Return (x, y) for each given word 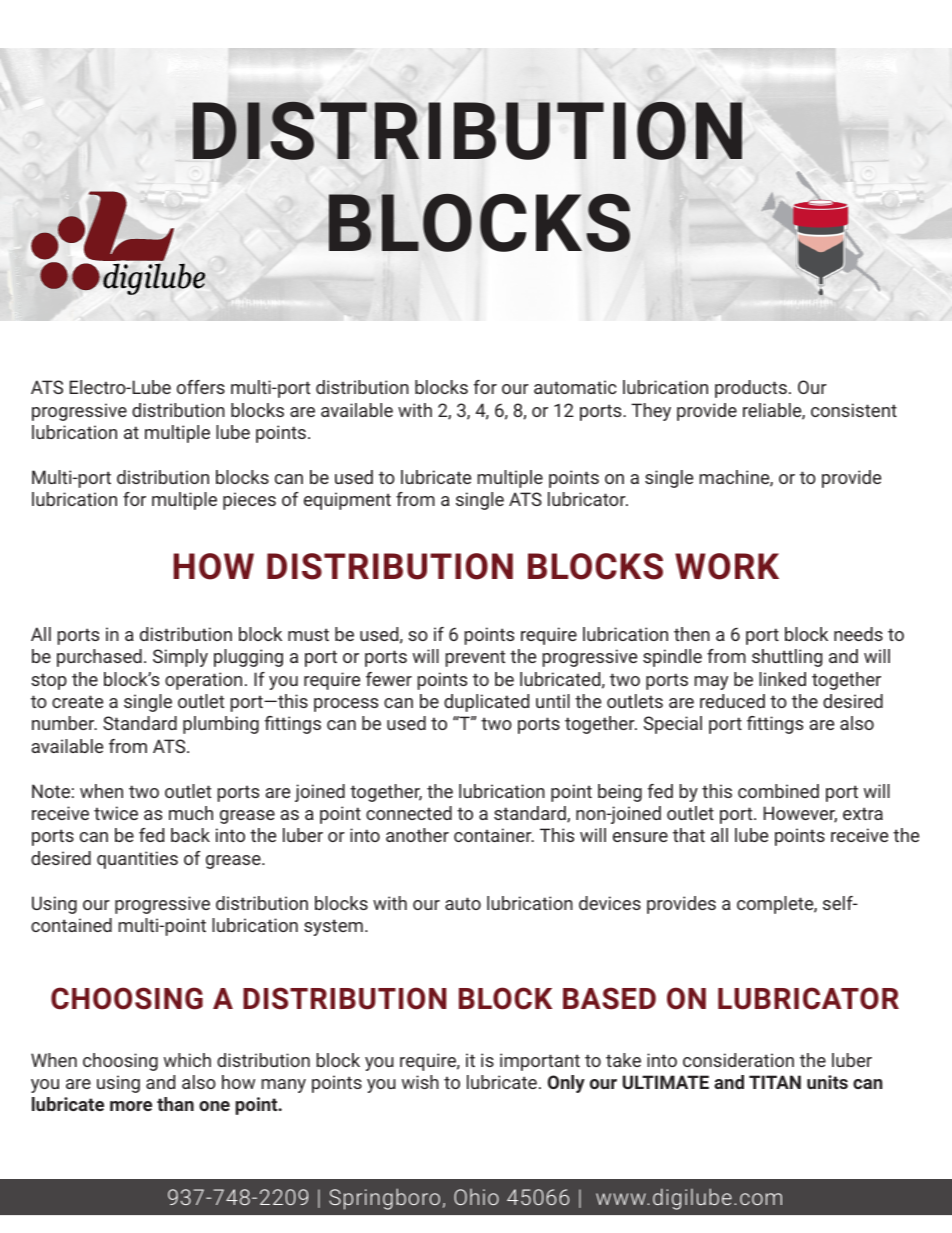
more (131, 1106)
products (751, 389)
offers (201, 387)
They (651, 412)
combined (778, 791)
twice (116, 813)
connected (409, 813)
